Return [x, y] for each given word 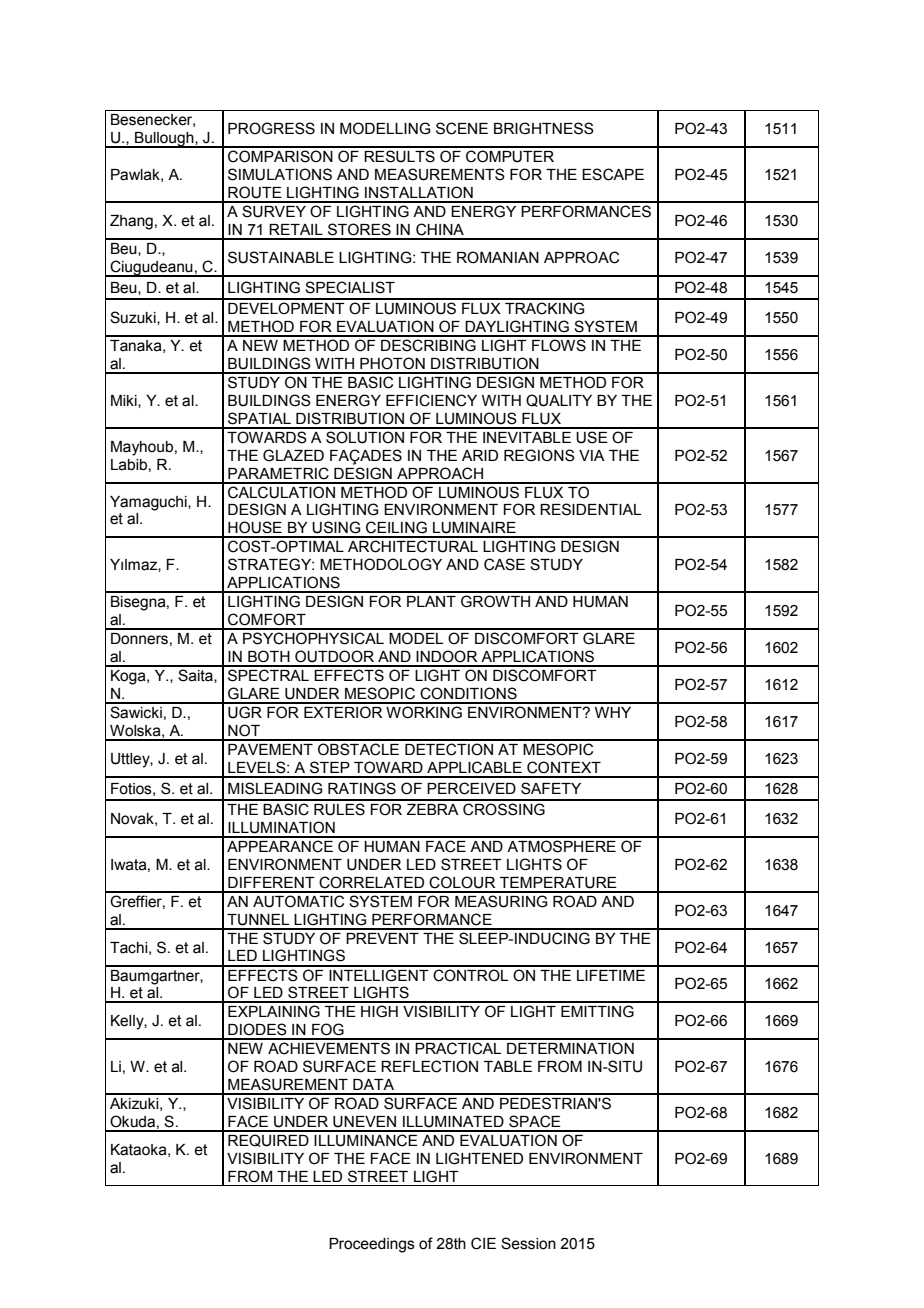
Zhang [131, 222]
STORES [359, 229]
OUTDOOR [334, 656]
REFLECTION [429, 1066]
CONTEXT [564, 767]
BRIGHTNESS [544, 128]
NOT [244, 730]
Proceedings [372, 1245]
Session [528, 1243]
